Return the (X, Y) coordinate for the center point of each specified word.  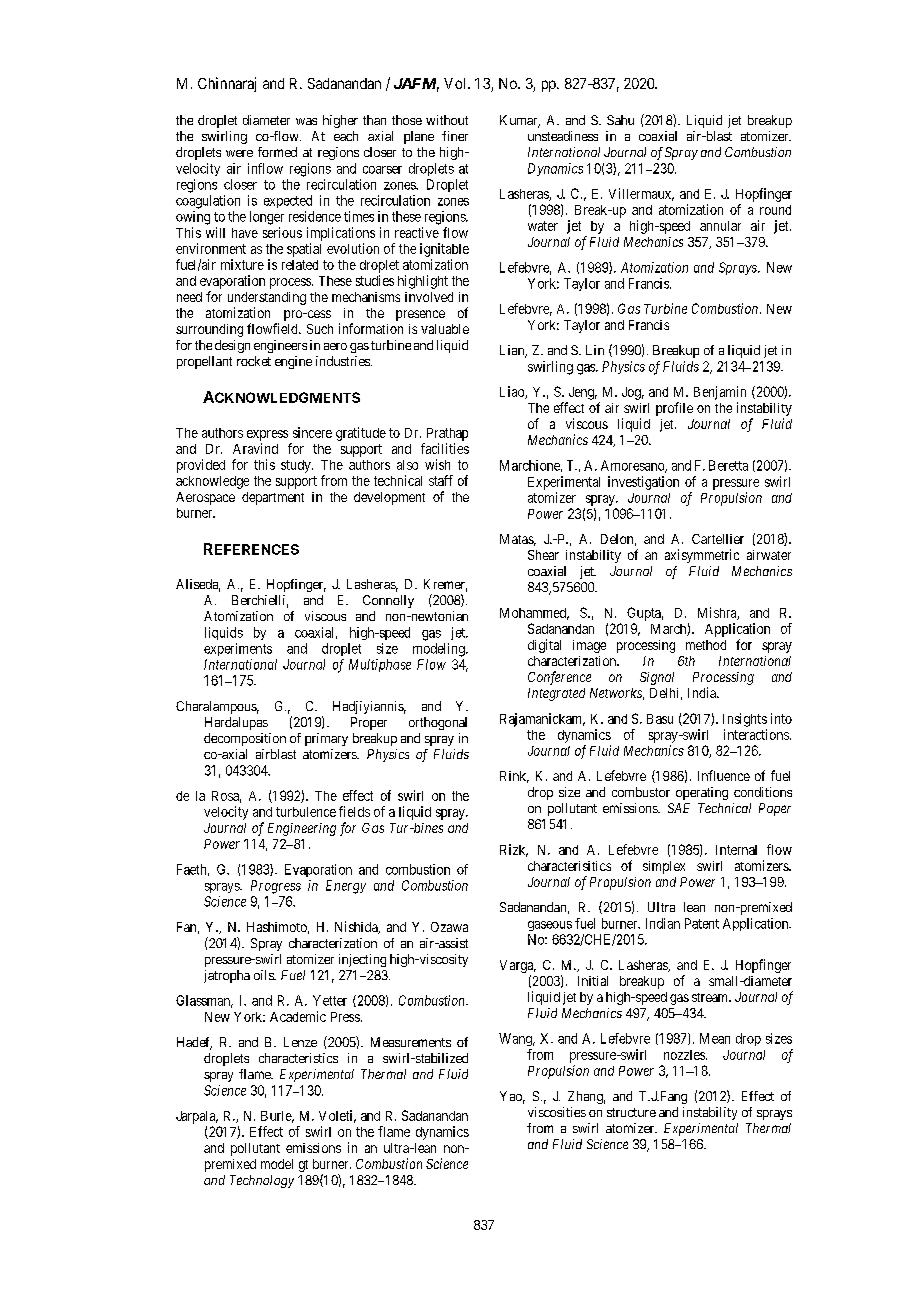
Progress (276, 887)
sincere (312, 432)
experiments (238, 649)
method (706, 645)
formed (277, 152)
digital (544, 646)
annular (720, 226)
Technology (262, 1181)
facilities (445, 448)
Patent (702, 923)
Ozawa (449, 927)
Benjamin (720, 393)
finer (455, 136)
